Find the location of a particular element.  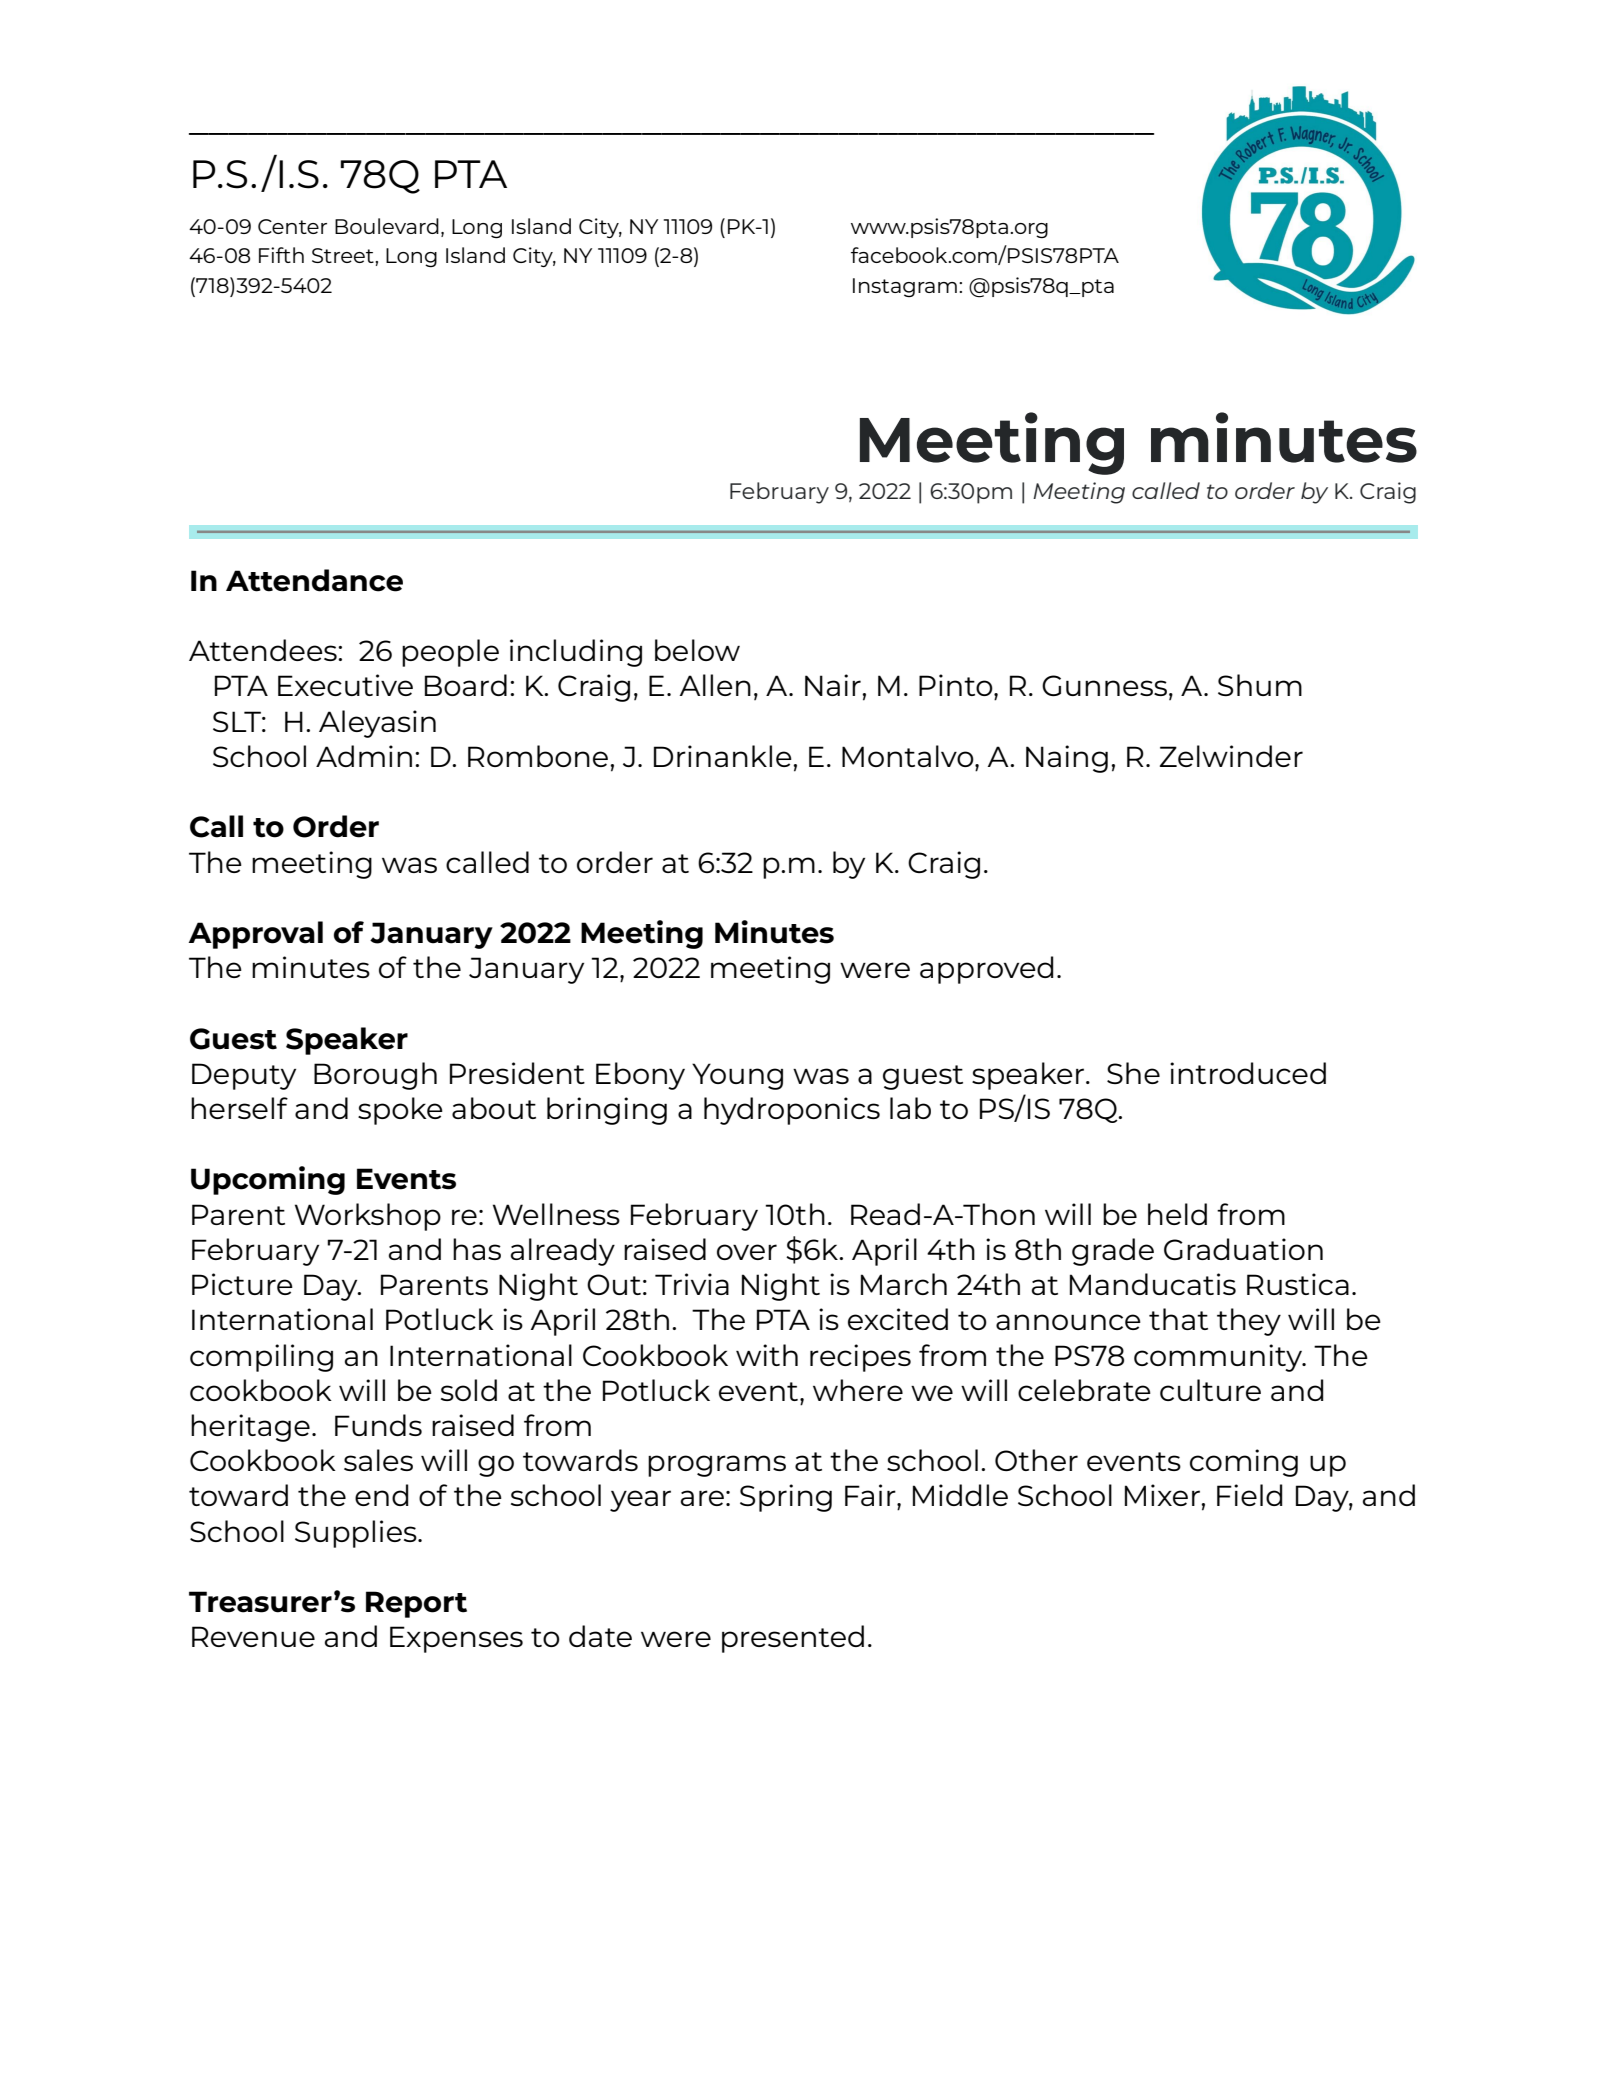

Street is located at coordinates (344, 255).
